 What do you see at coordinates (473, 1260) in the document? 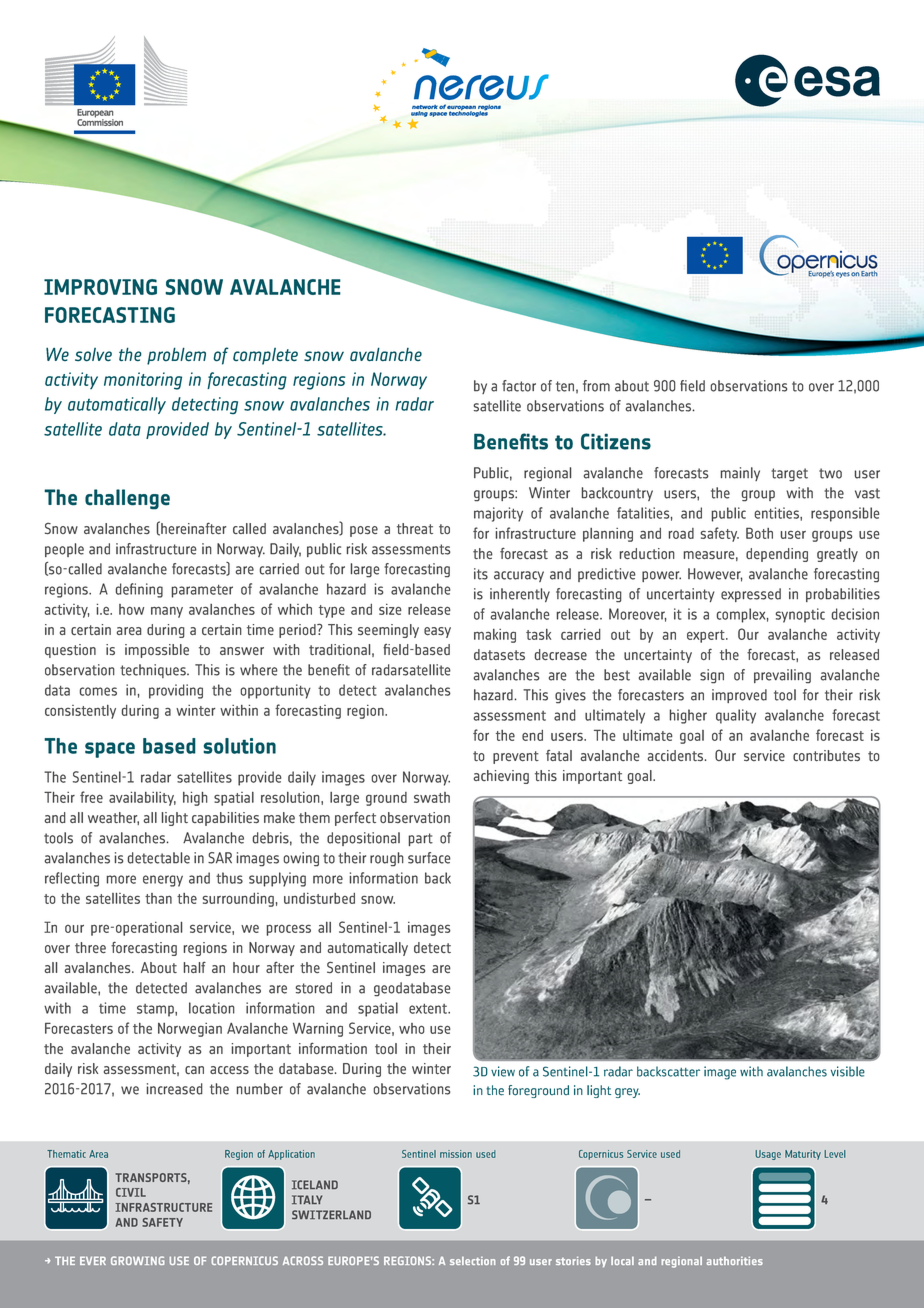
I see `selection` at bounding box center [473, 1260].
